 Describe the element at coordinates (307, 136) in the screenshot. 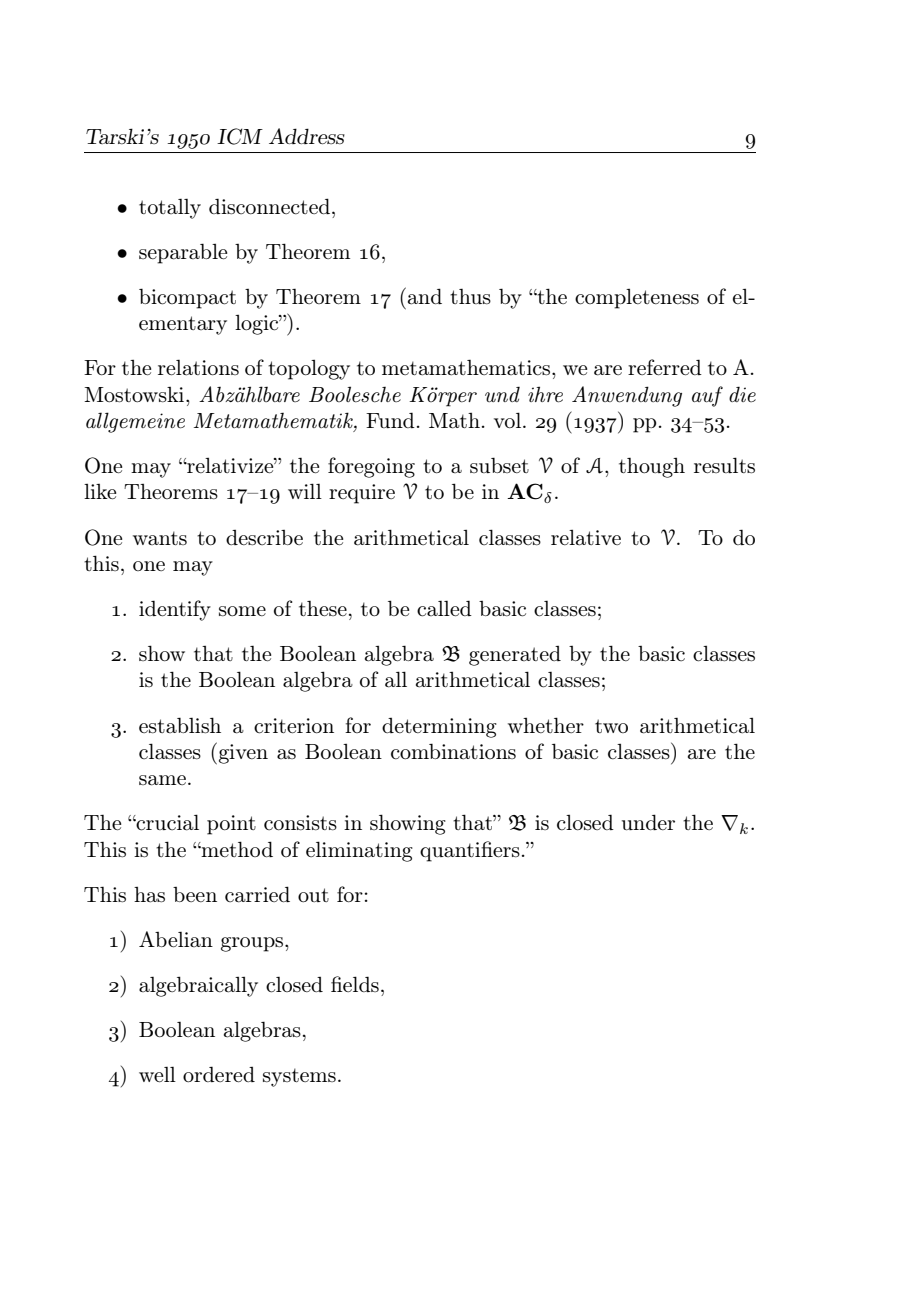

I see `Address` at that location.
